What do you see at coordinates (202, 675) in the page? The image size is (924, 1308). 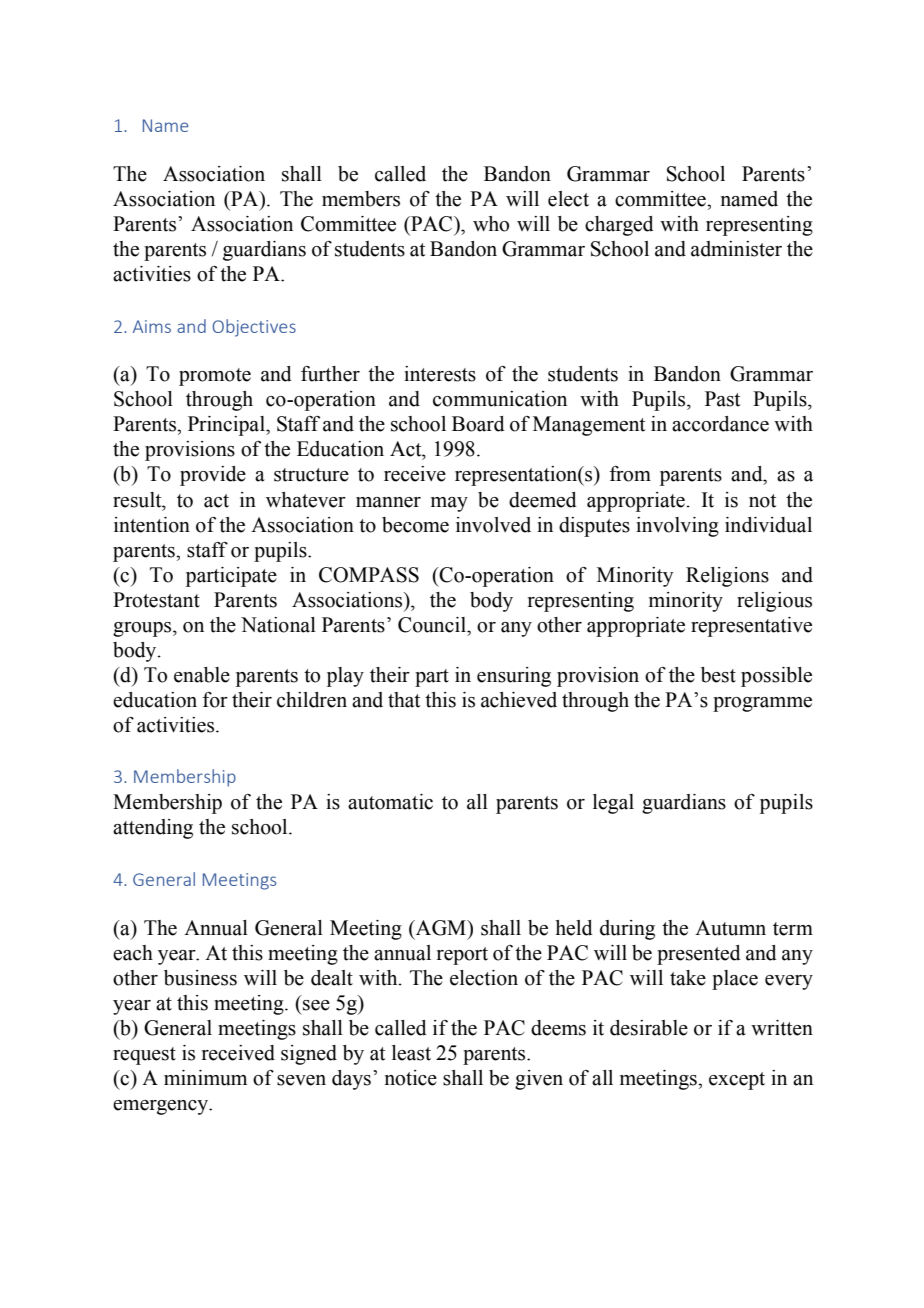 I see `enable` at bounding box center [202, 675].
